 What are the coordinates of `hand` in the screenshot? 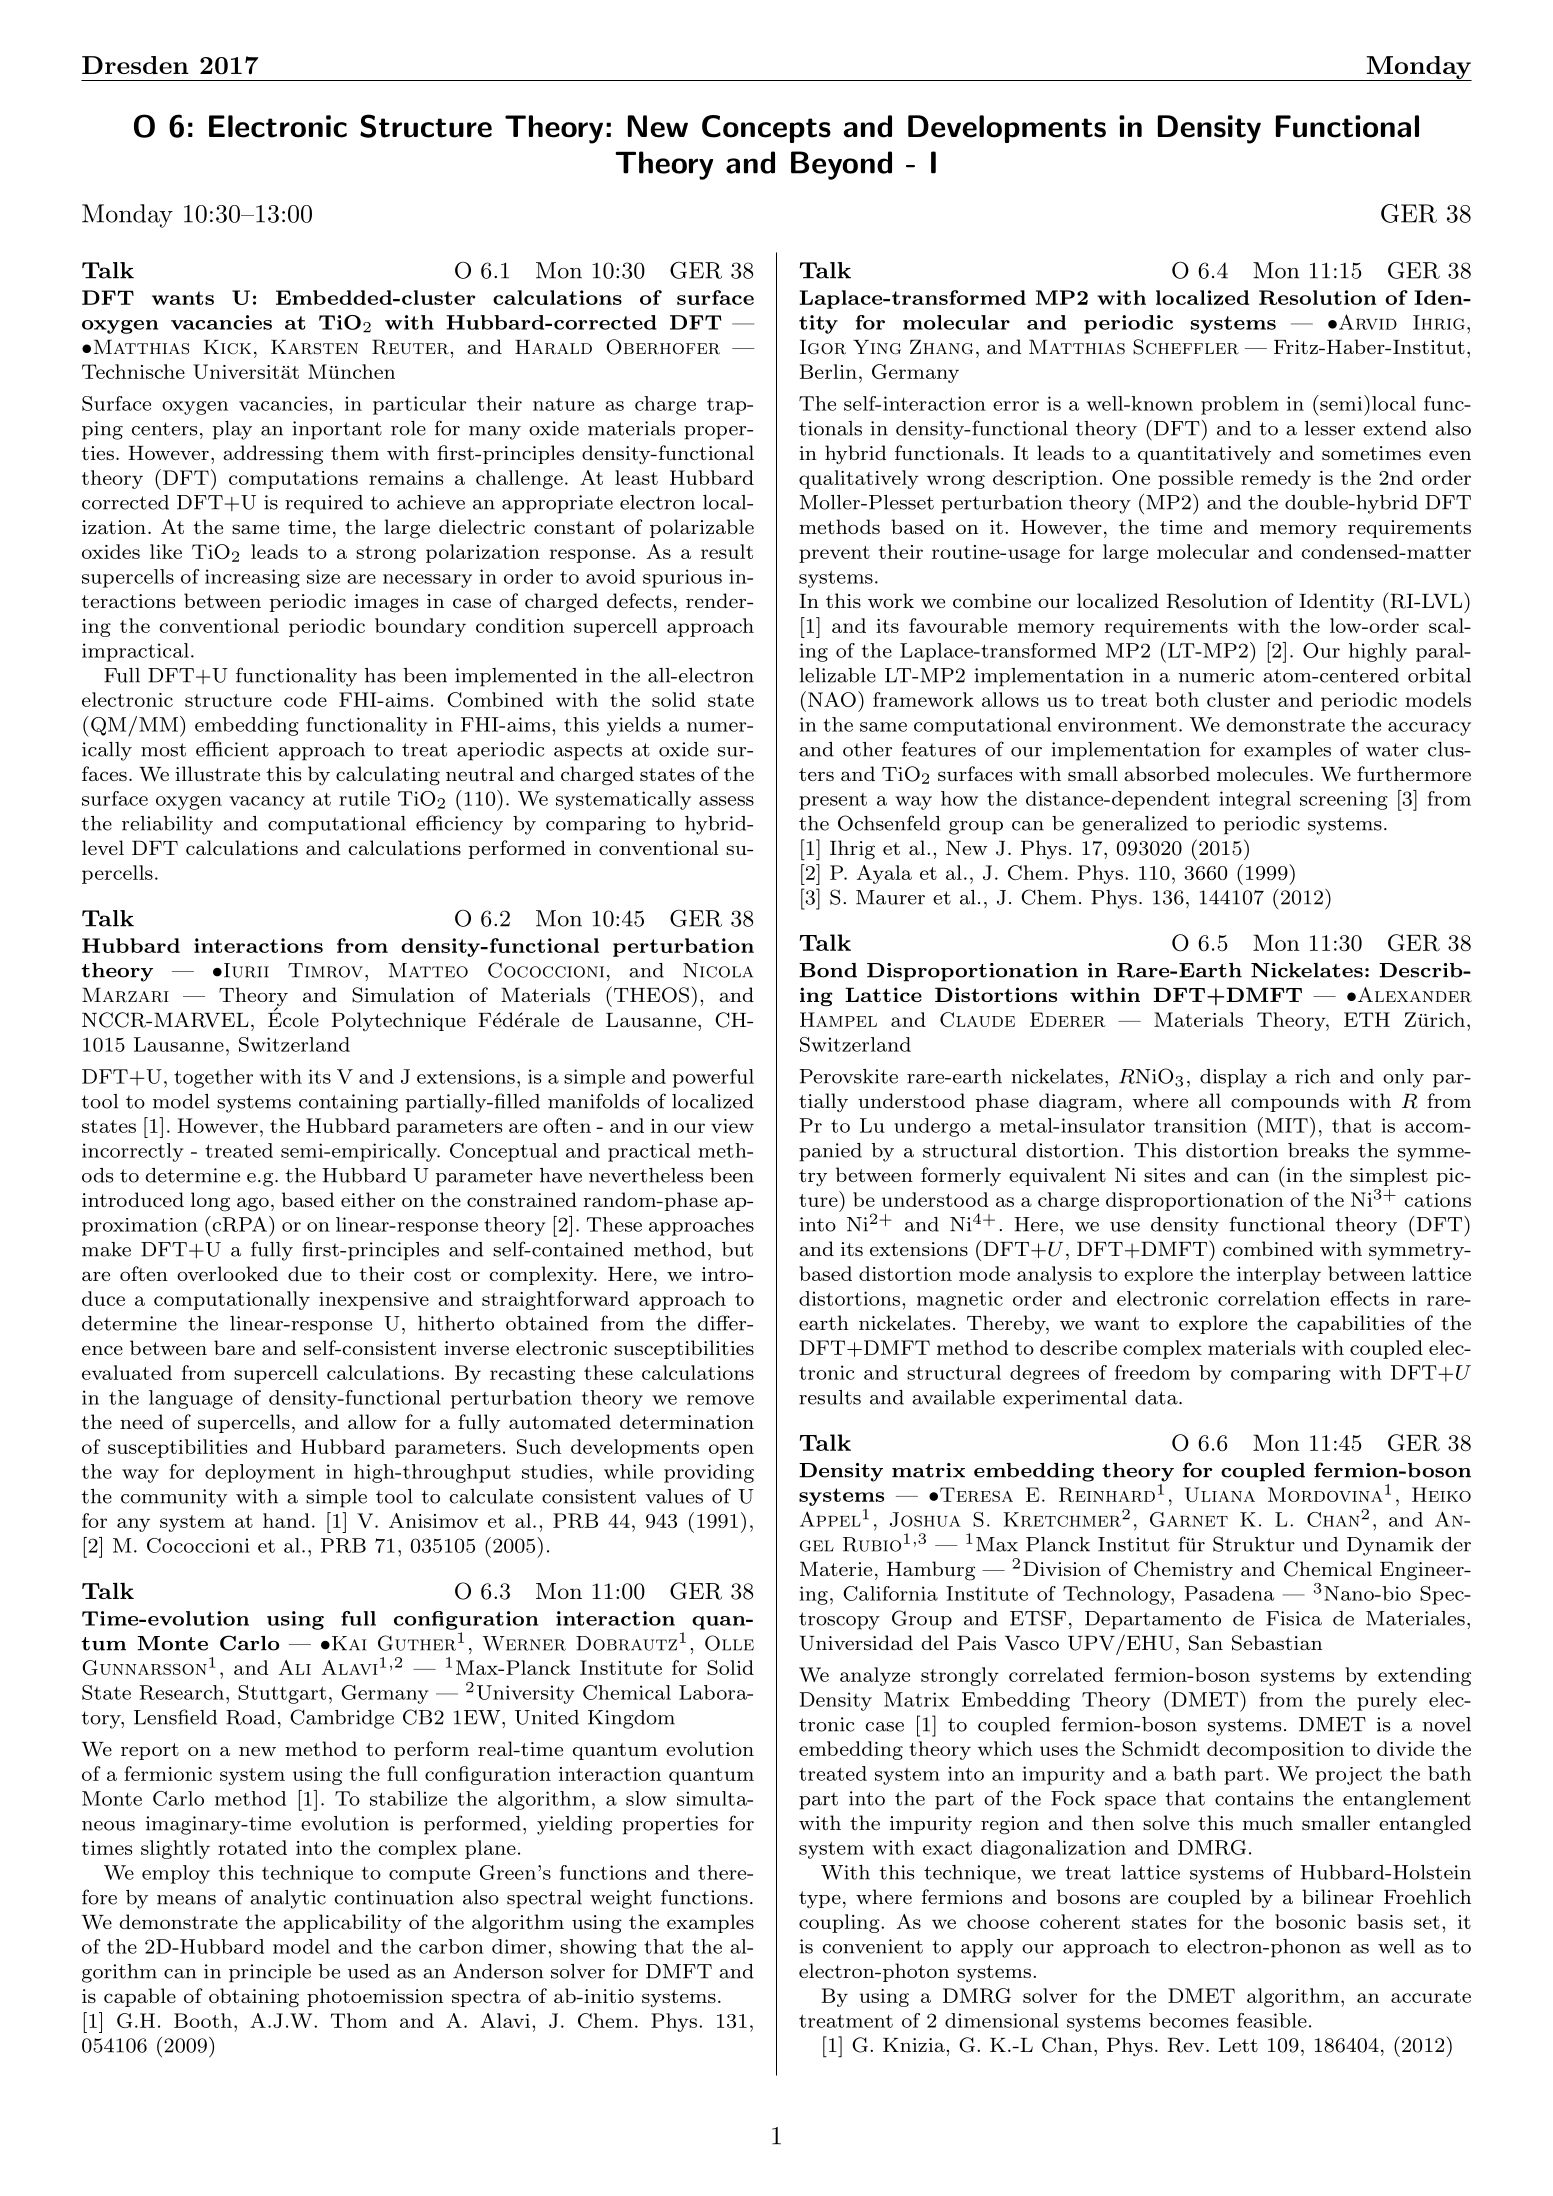 It's located at (286, 1520).
